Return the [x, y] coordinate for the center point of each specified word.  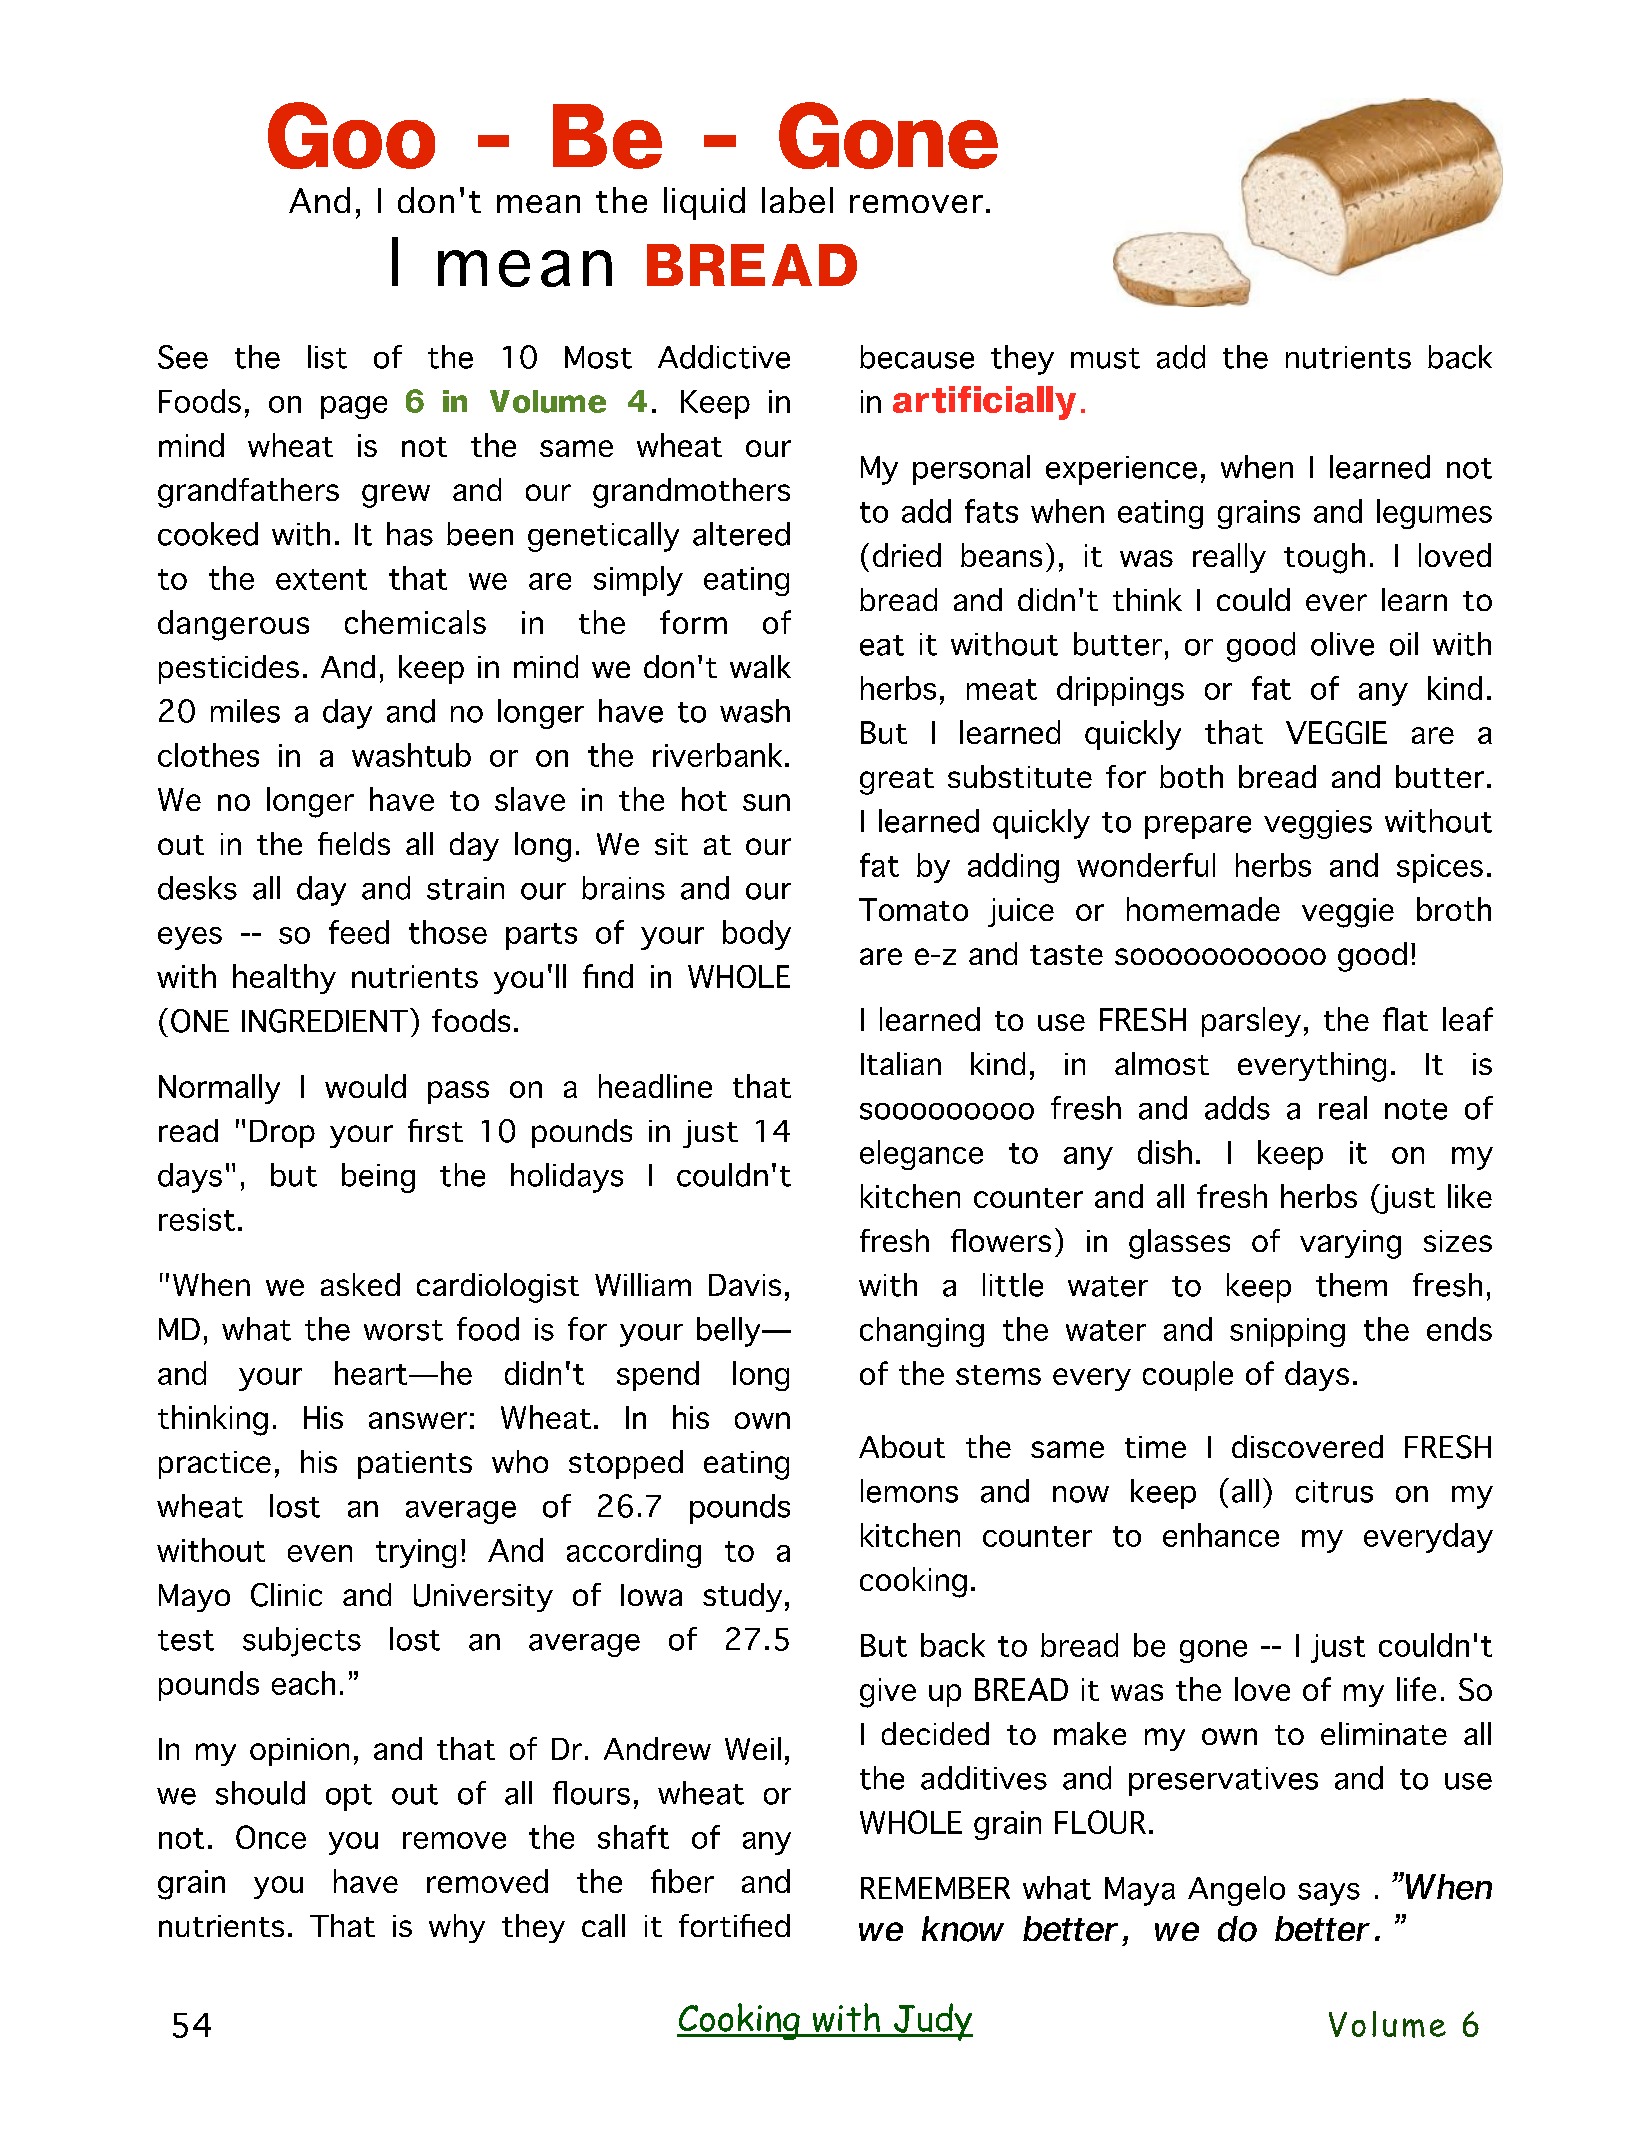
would [365, 1086]
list [327, 357]
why [457, 1928]
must [1105, 358]
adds [1237, 1108]
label [797, 200]
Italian [901, 1063]
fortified [734, 1925]
